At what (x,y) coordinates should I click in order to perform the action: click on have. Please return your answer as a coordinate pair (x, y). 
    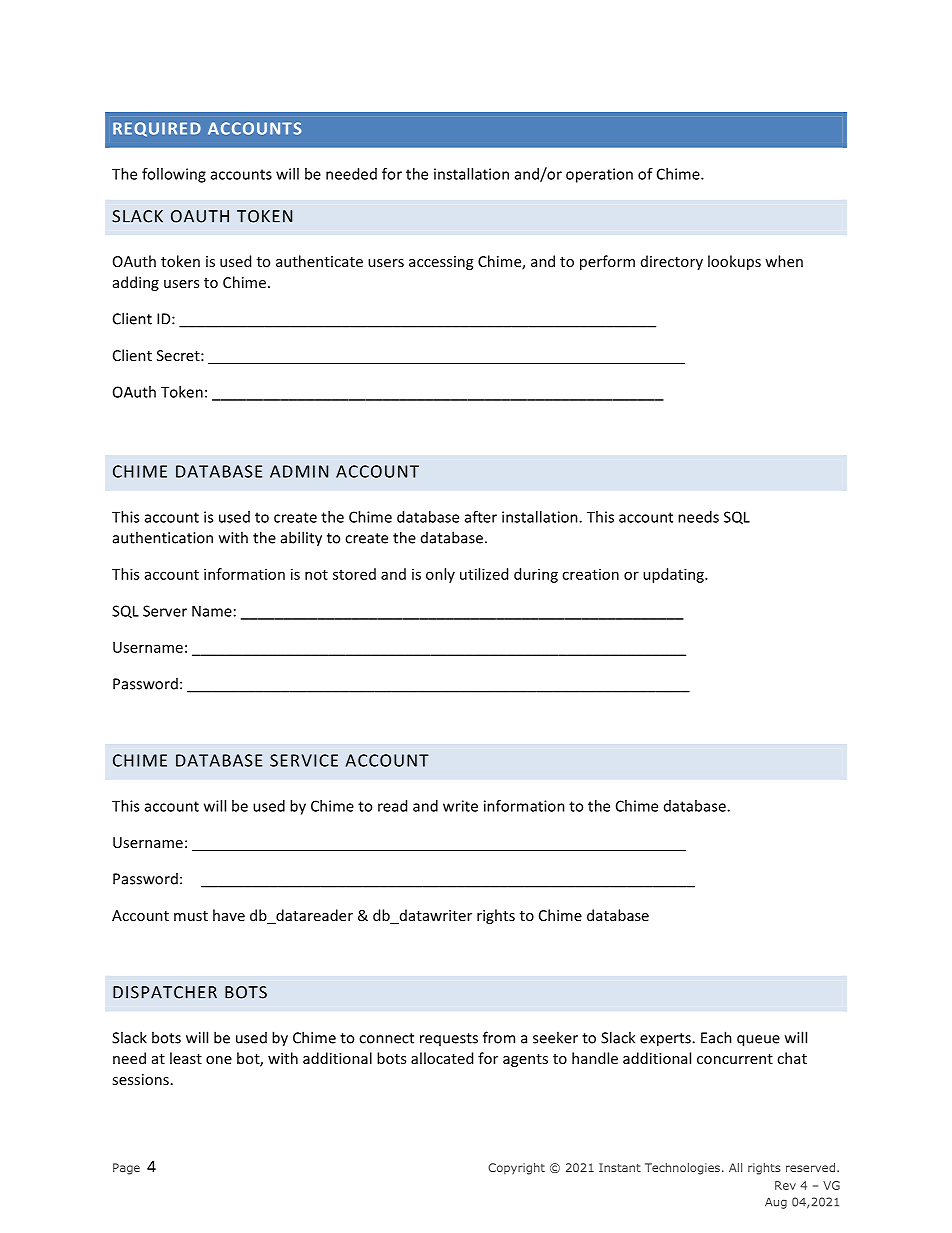
    Looking at the image, I should click on (229, 915).
